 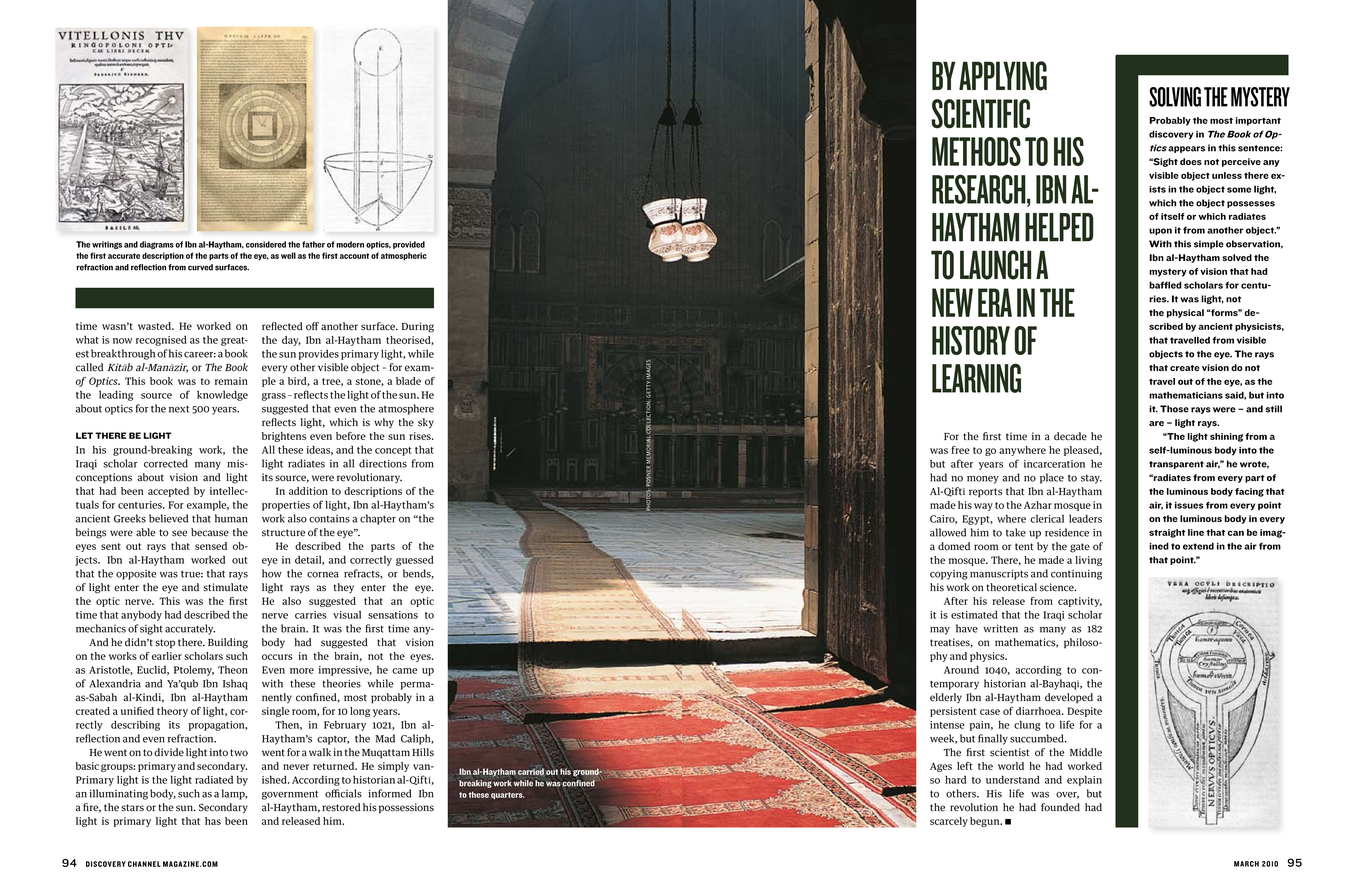 What do you see at coordinates (404, 671) in the page?
I see `came` at bounding box center [404, 671].
